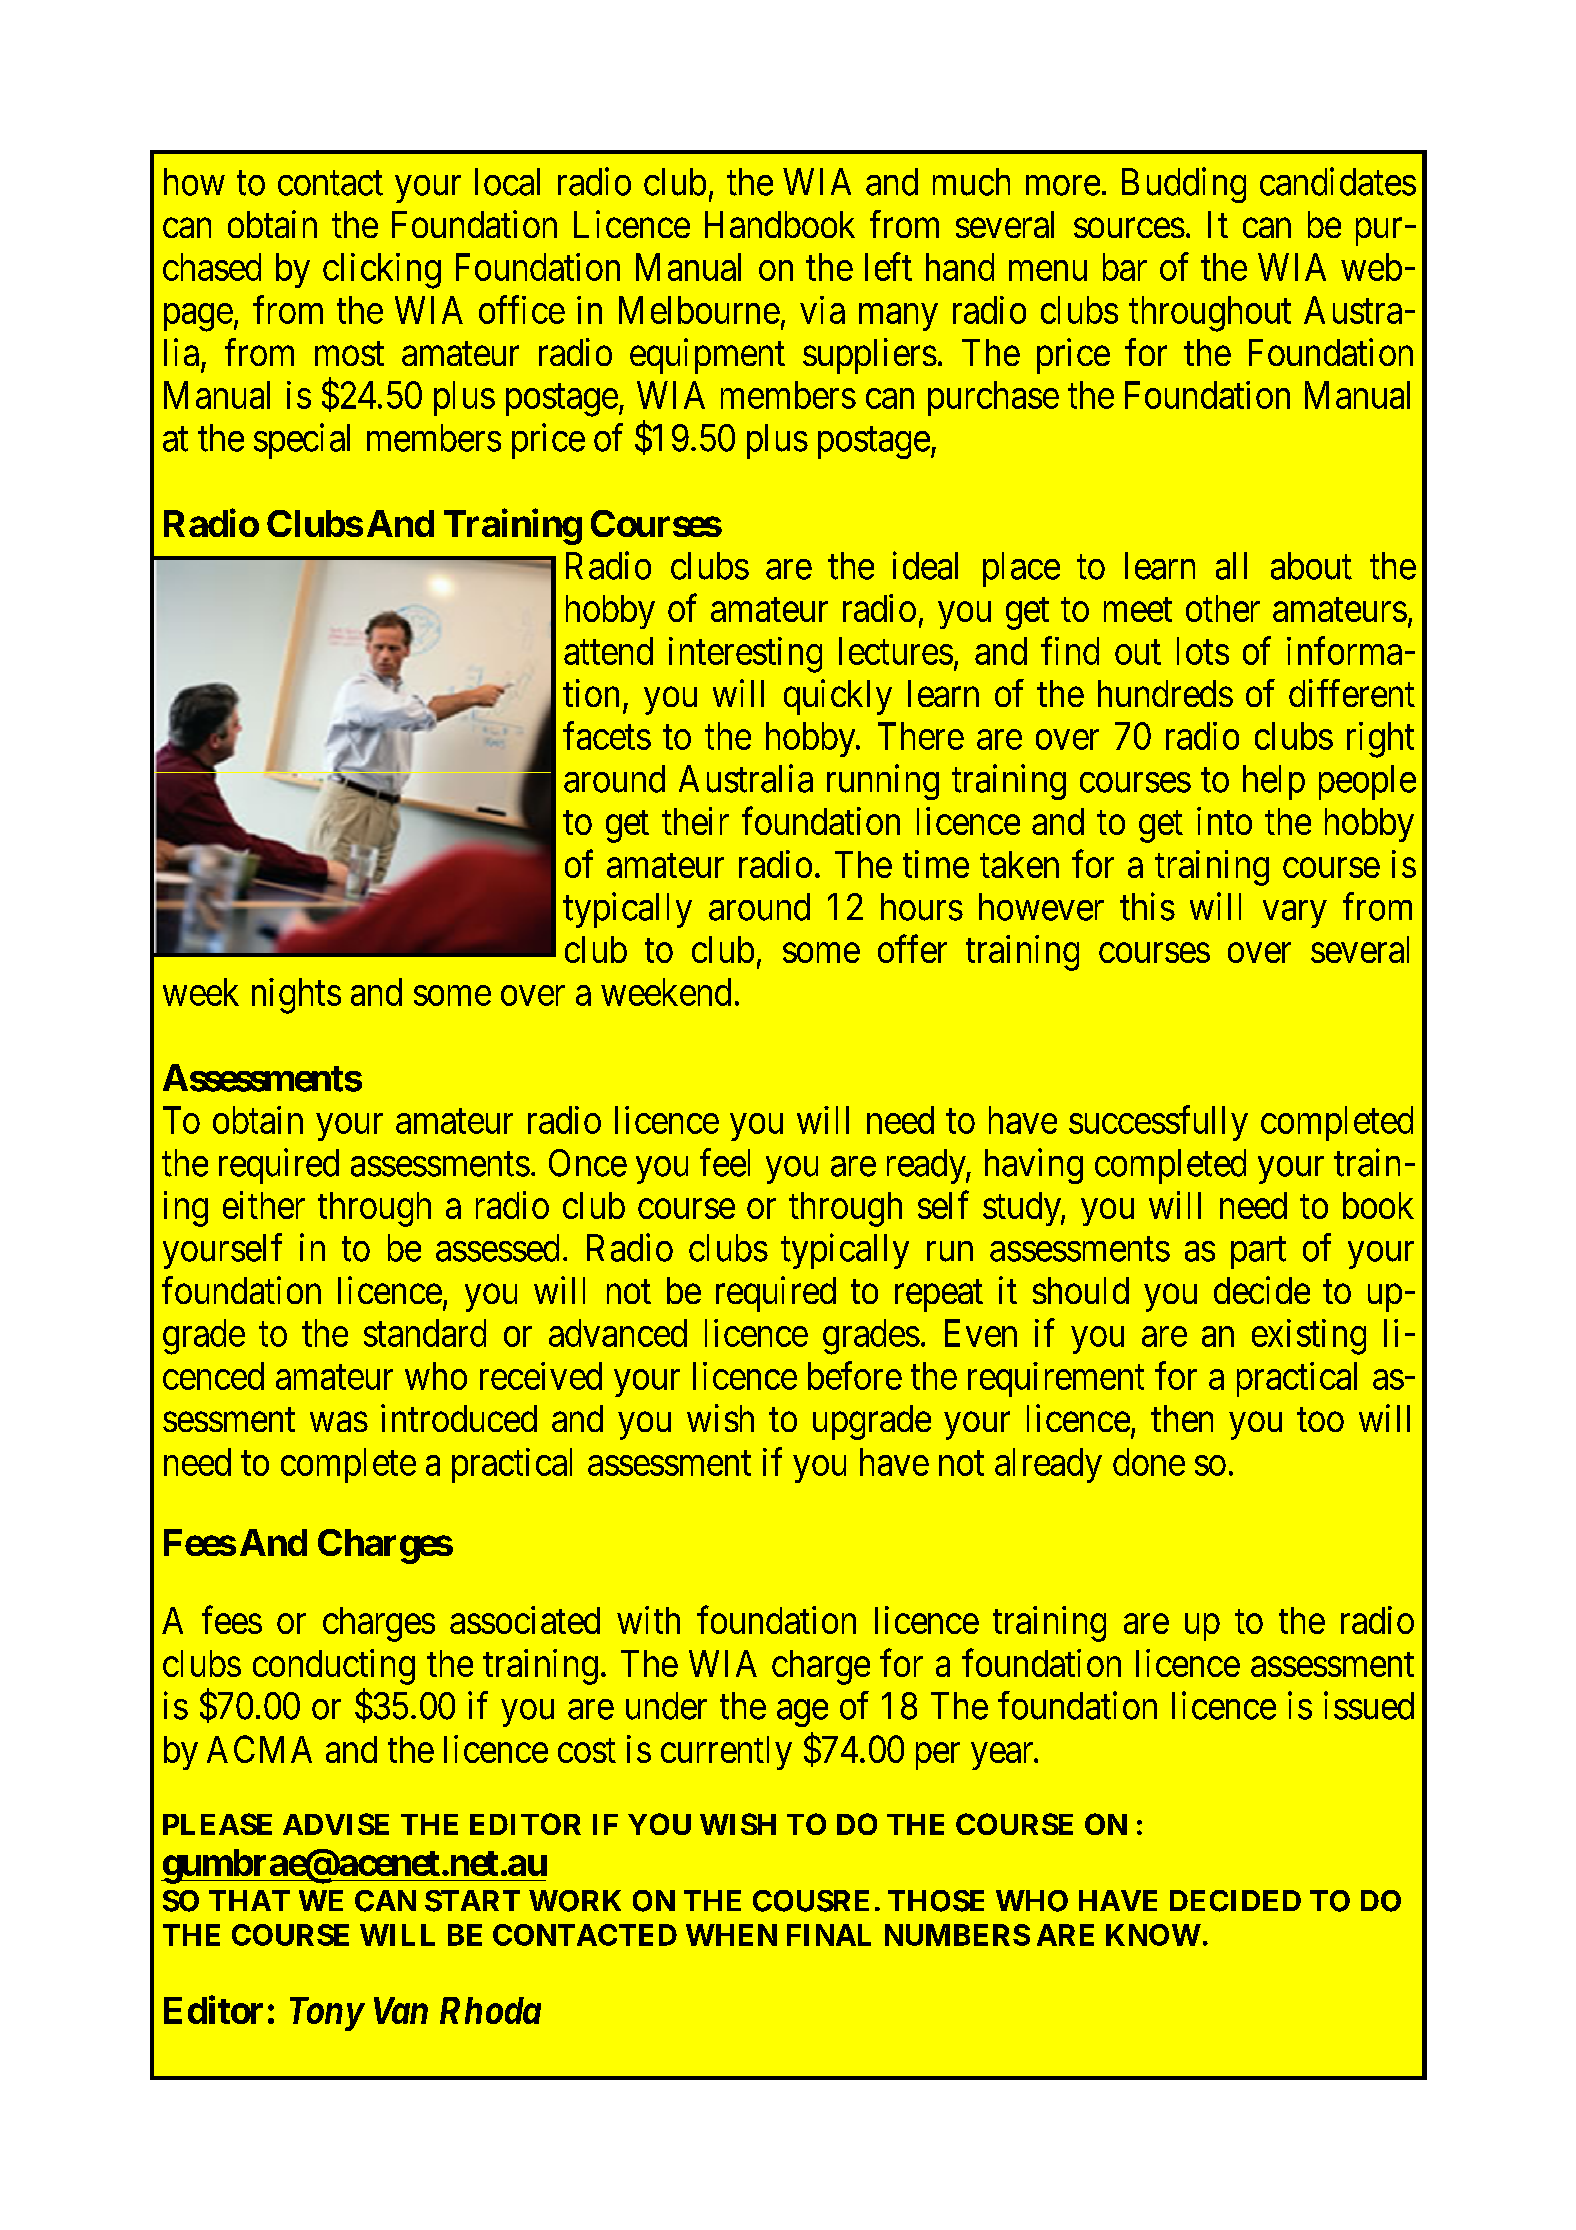 The height and width of the image is (2230, 1576). Describe the element at coordinates (608, 651) in the image. I see `attend` at that location.
